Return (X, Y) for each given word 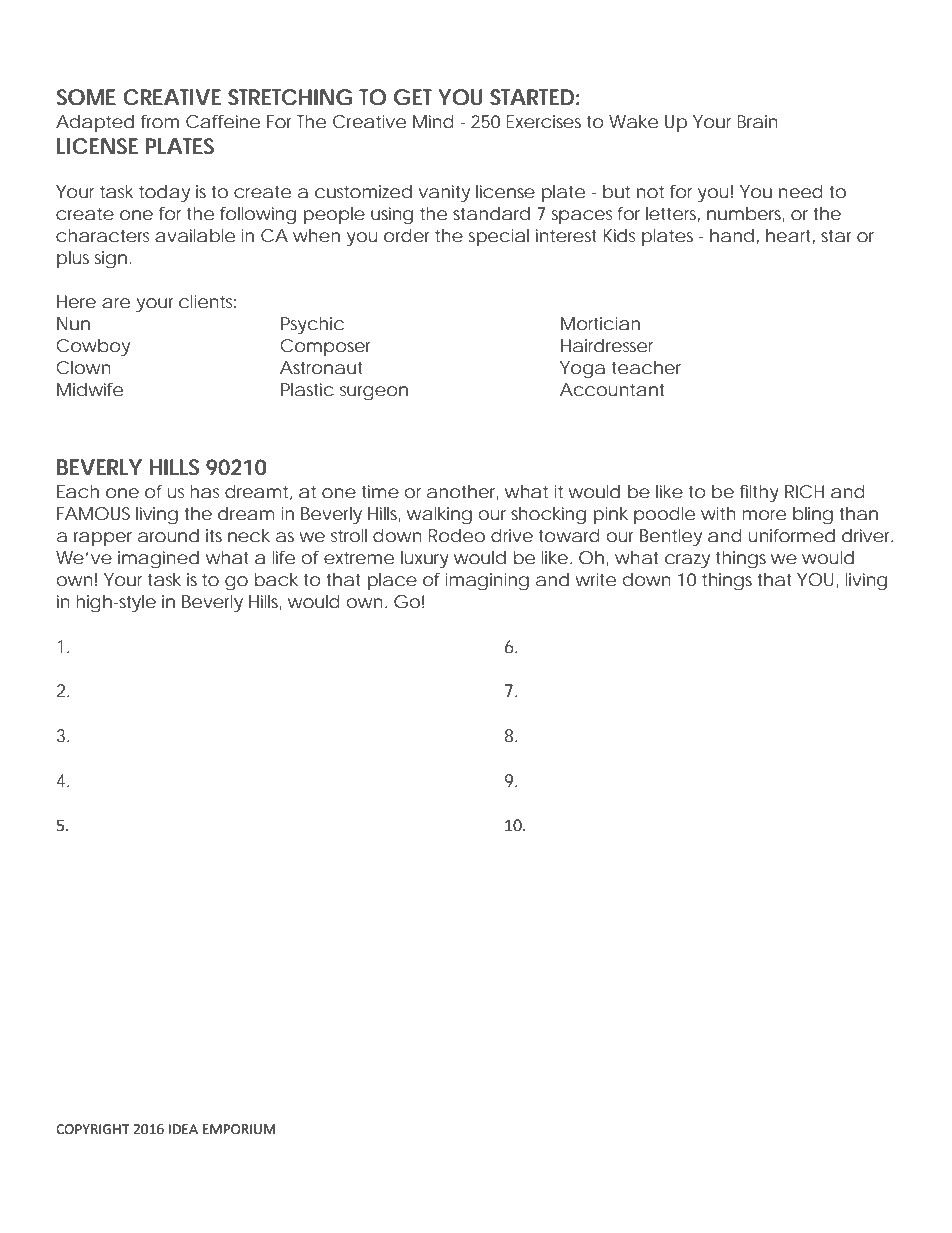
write (596, 579)
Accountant (612, 389)
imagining (487, 582)
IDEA (183, 1129)
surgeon (374, 393)
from (160, 121)
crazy (687, 561)
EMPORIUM (239, 1129)
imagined (158, 560)
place (392, 581)
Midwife (90, 389)
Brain (757, 121)
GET (413, 97)
